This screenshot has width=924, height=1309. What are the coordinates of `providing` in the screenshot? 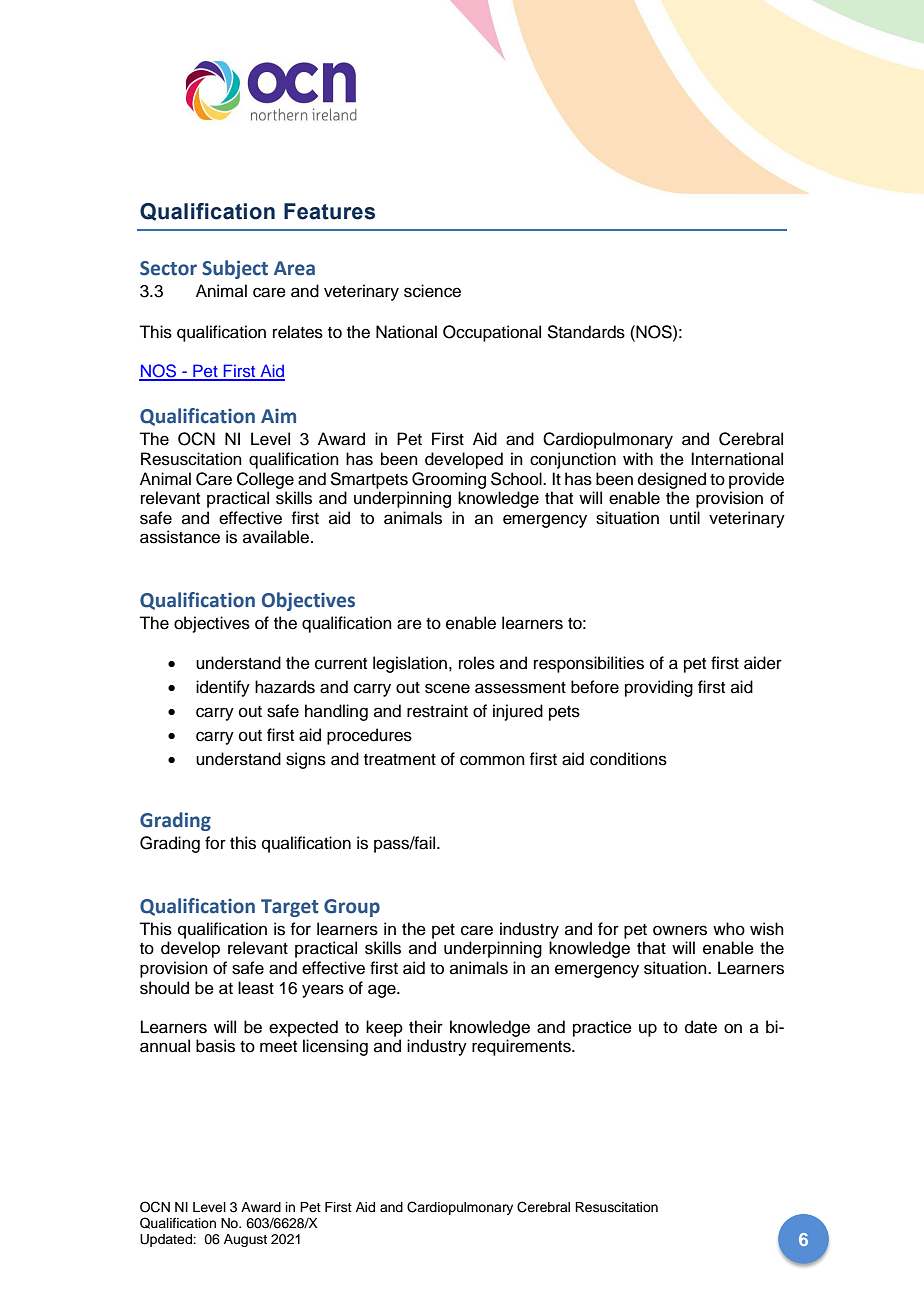 It's located at (659, 688).
